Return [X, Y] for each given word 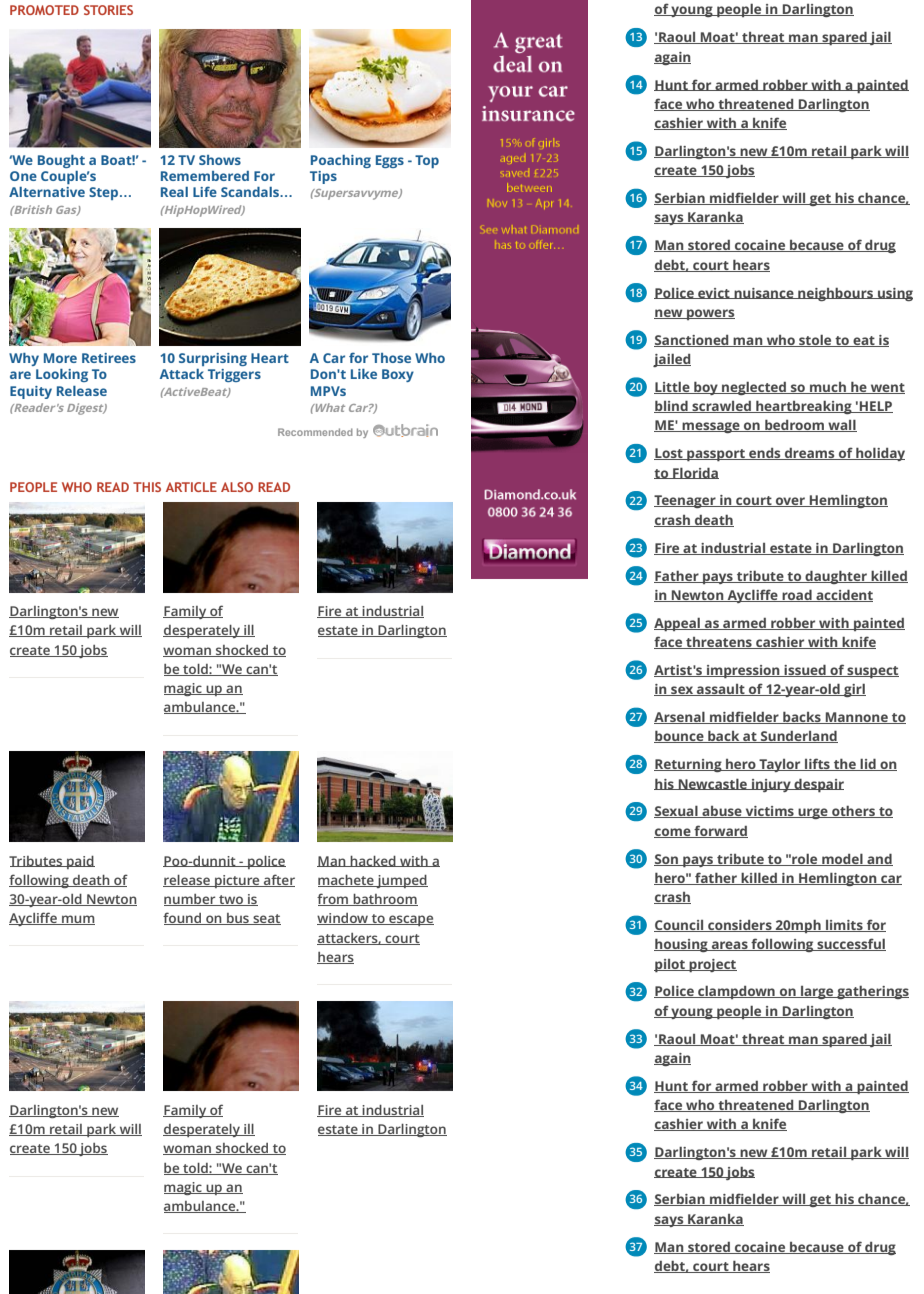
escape [410, 920]
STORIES [108, 10]
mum [77, 920]
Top [427, 161]
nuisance [764, 293]
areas [729, 946]
